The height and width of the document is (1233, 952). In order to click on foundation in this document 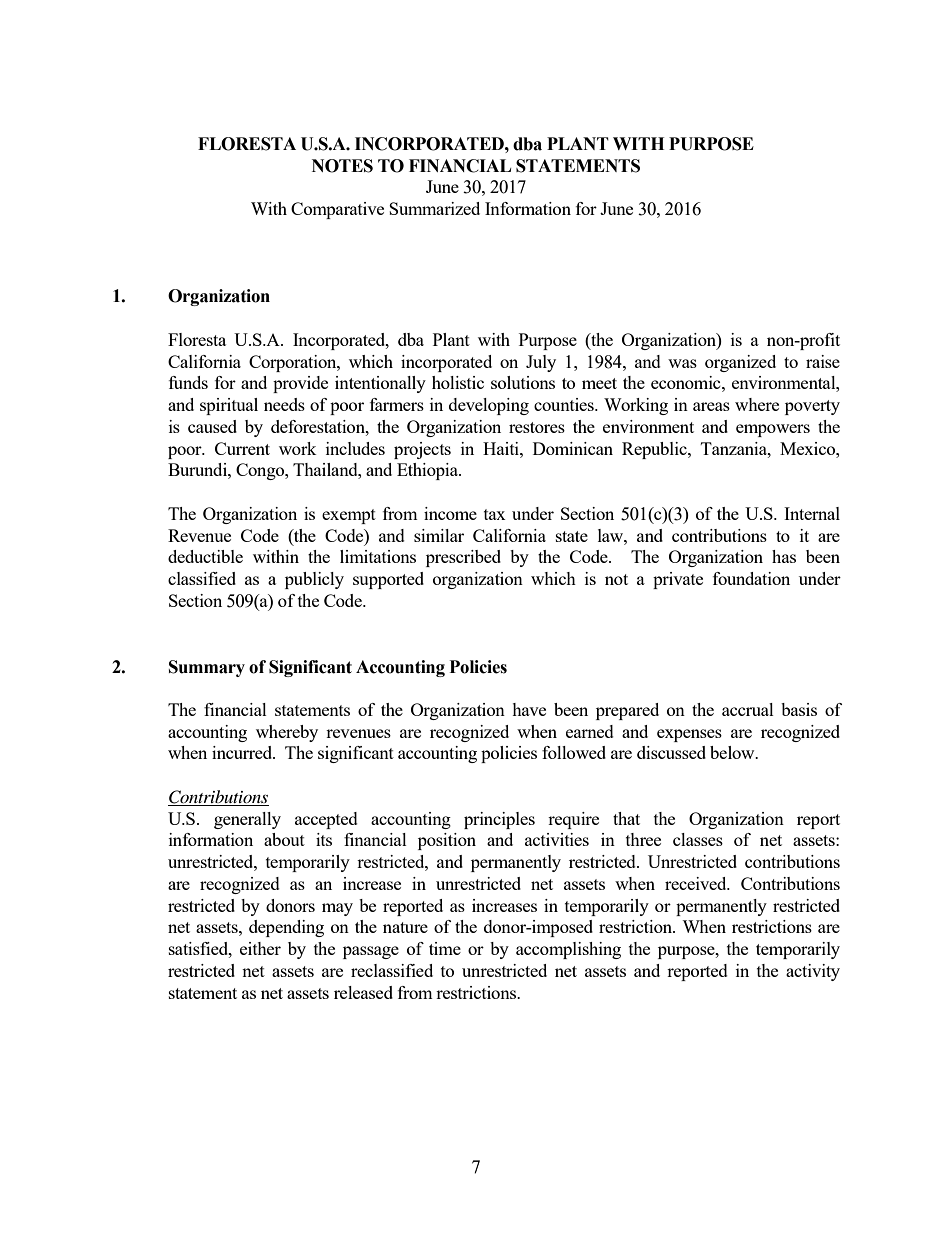, I will do `click(751, 578)`.
